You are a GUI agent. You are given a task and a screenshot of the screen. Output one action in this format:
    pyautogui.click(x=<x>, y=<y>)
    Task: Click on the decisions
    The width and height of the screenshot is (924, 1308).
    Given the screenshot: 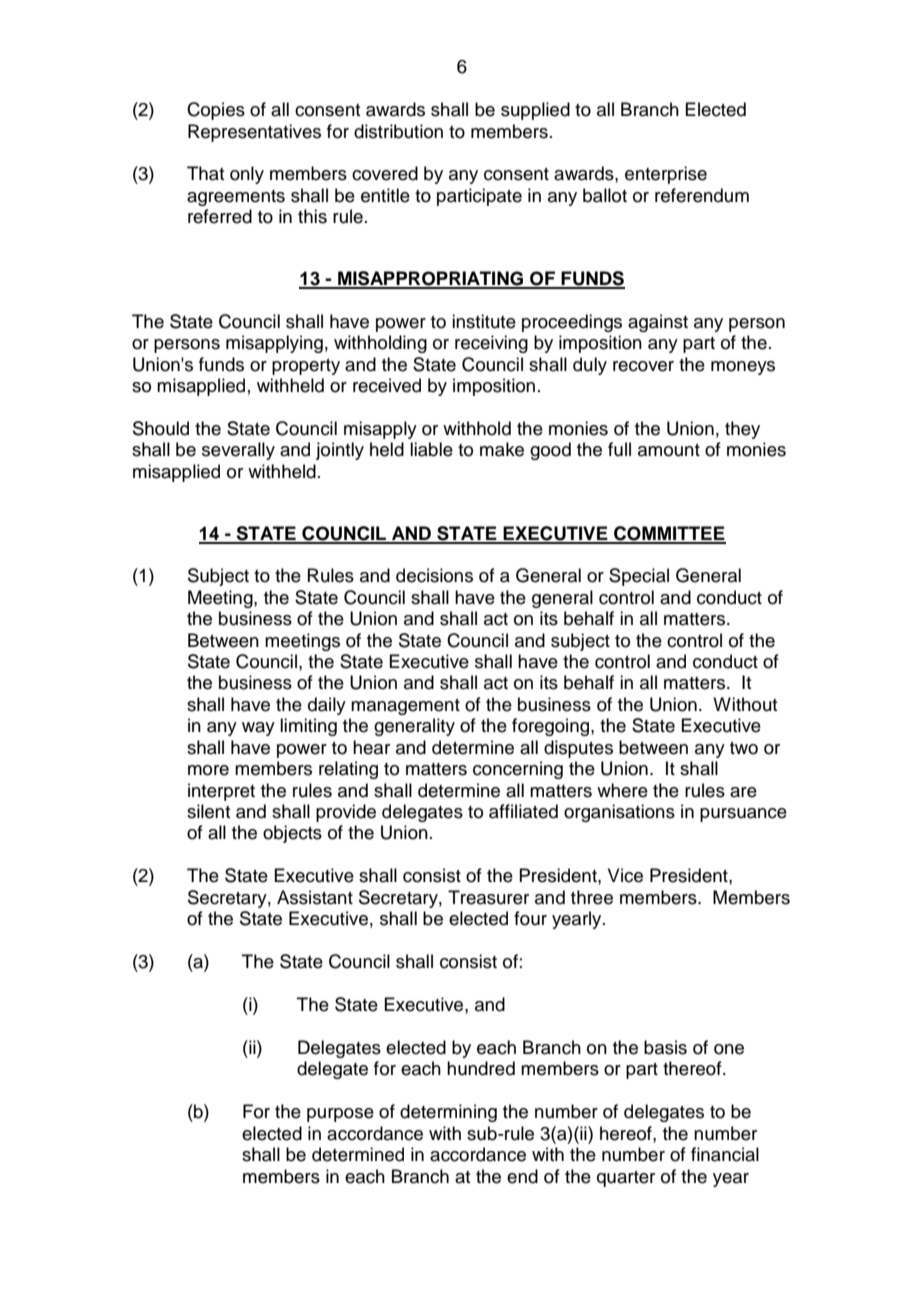 What is the action you would take?
    pyautogui.click(x=434, y=575)
